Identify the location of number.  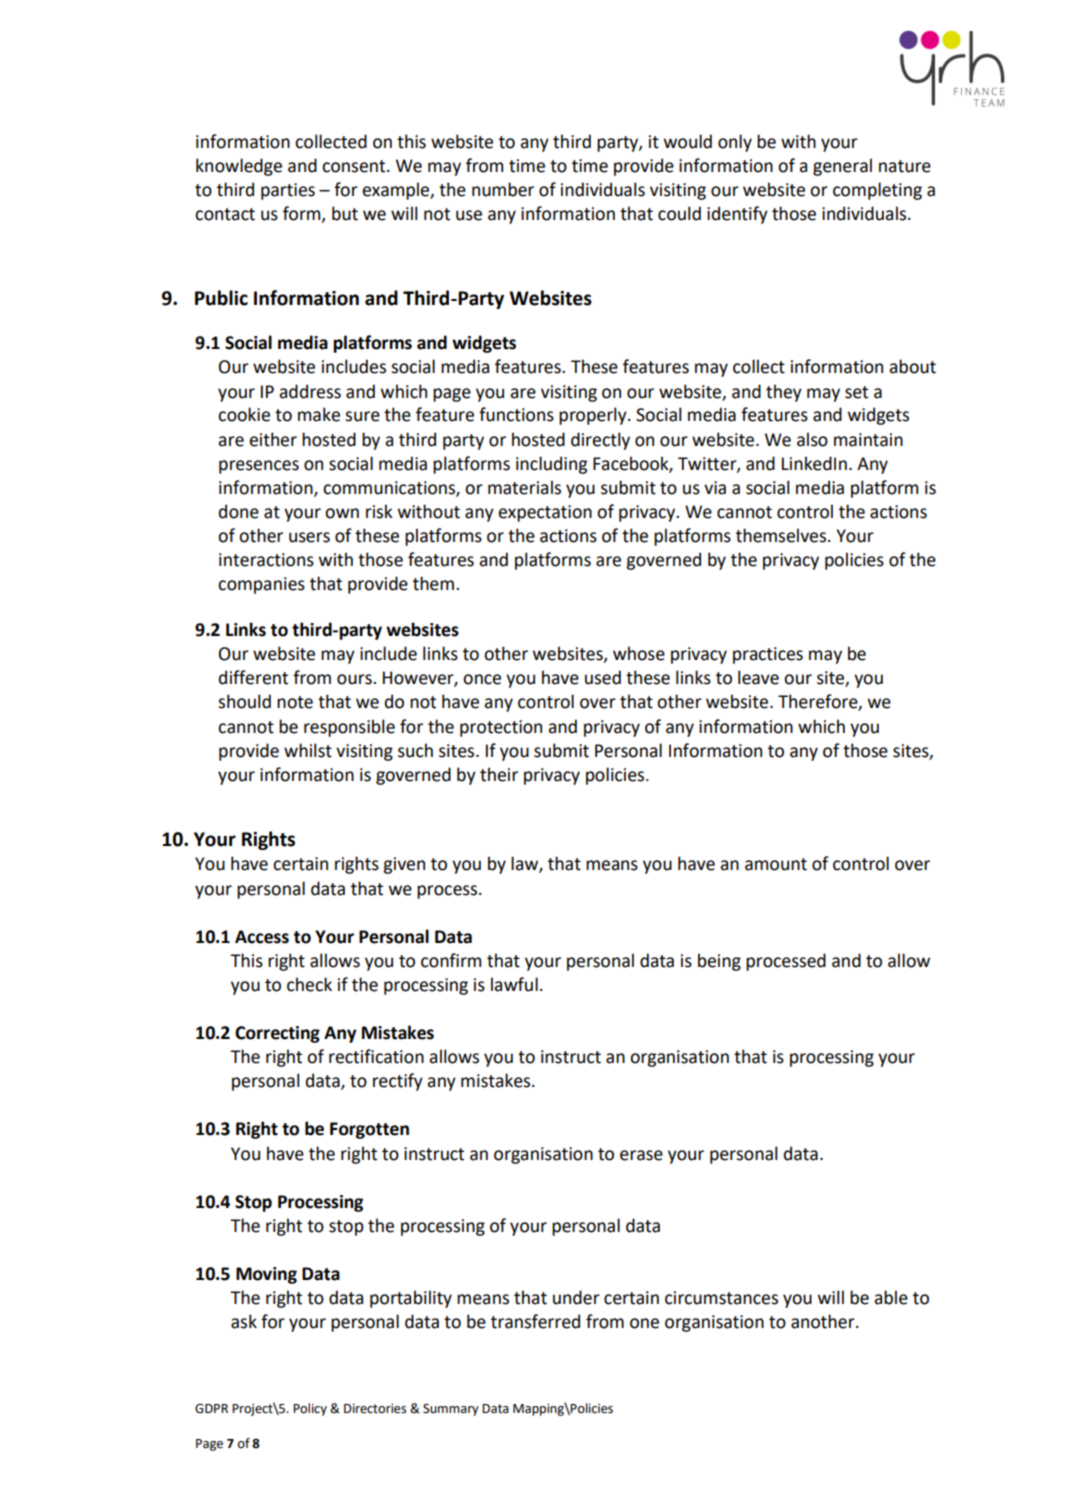
(503, 189).
